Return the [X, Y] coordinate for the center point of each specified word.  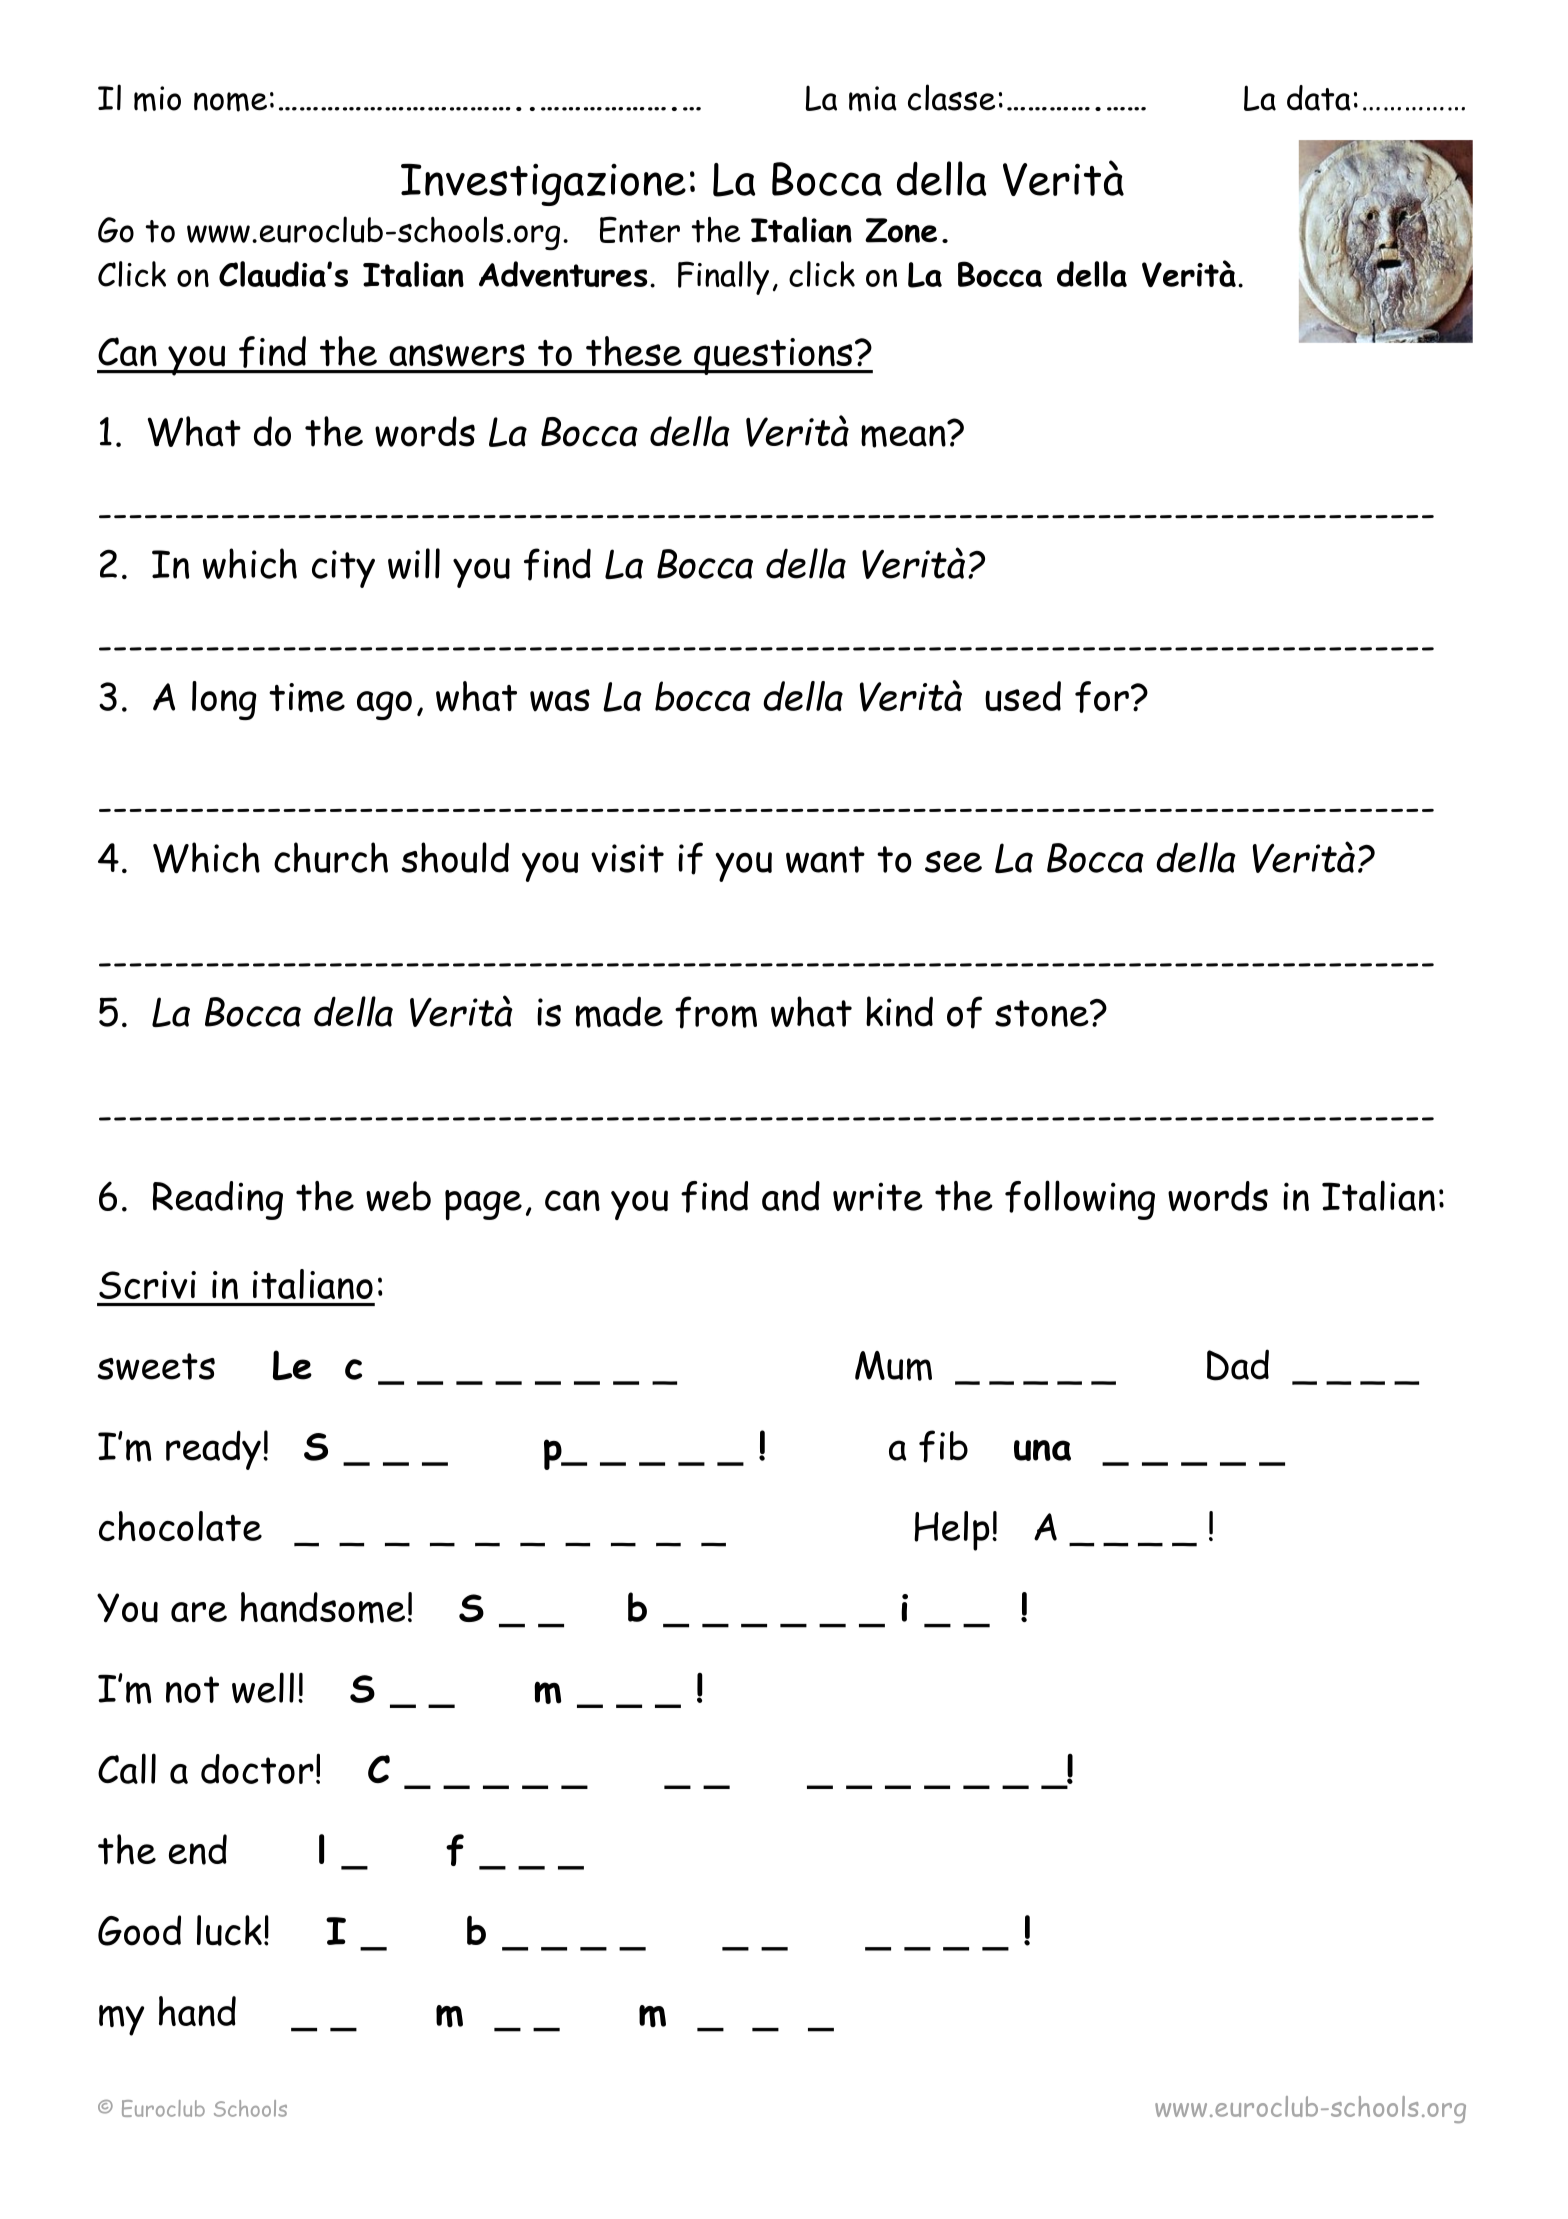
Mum [893, 1366]
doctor [257, 1769]
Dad [1238, 1365]
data [1319, 98]
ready [213, 1450]
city [343, 569]
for [1102, 697]
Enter [640, 229]
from [716, 1012]
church [331, 857]
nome [230, 102]
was [560, 700]
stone [1043, 1013]
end [198, 1849]
